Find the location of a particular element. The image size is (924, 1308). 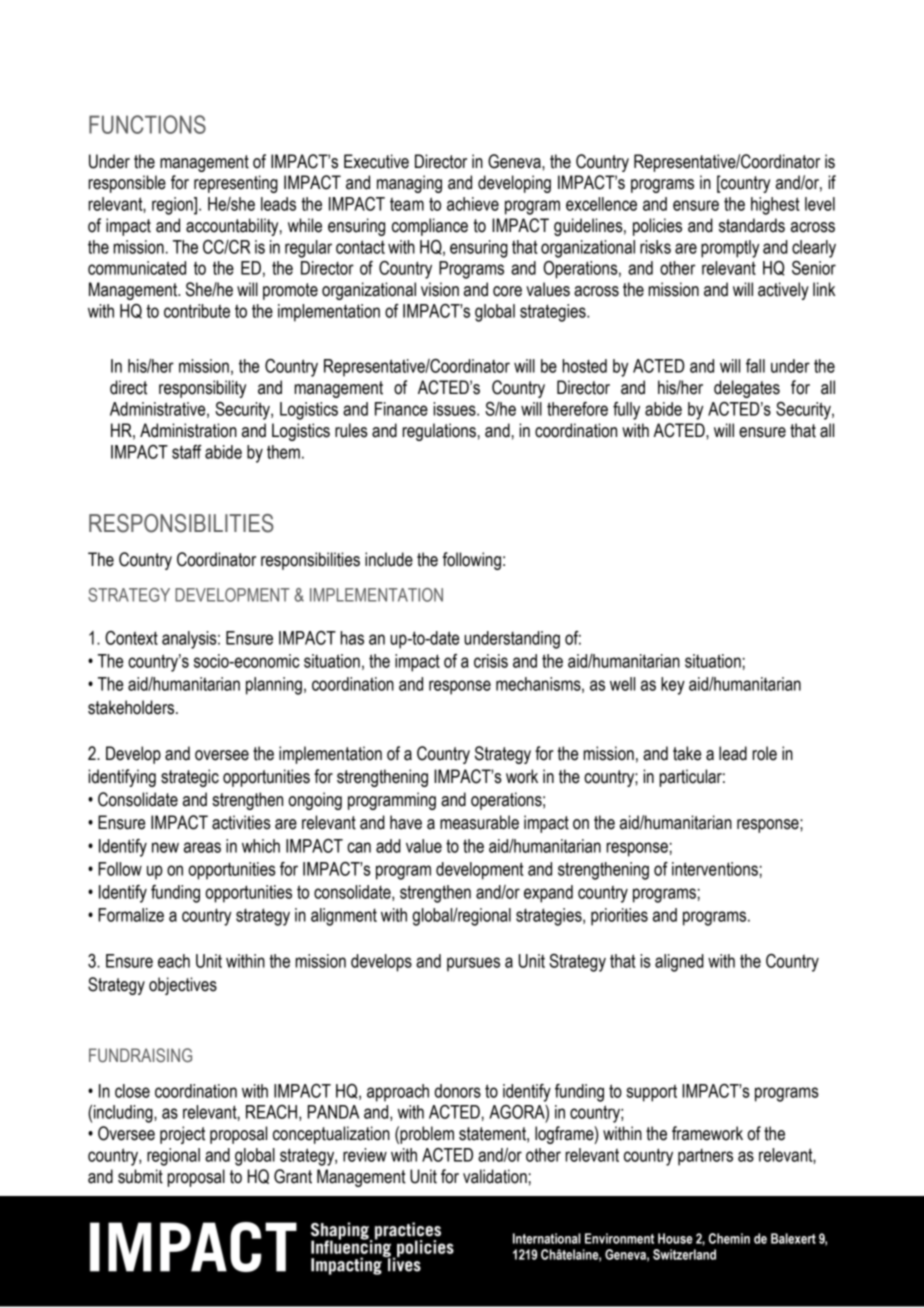

include is located at coordinates (389, 559).
